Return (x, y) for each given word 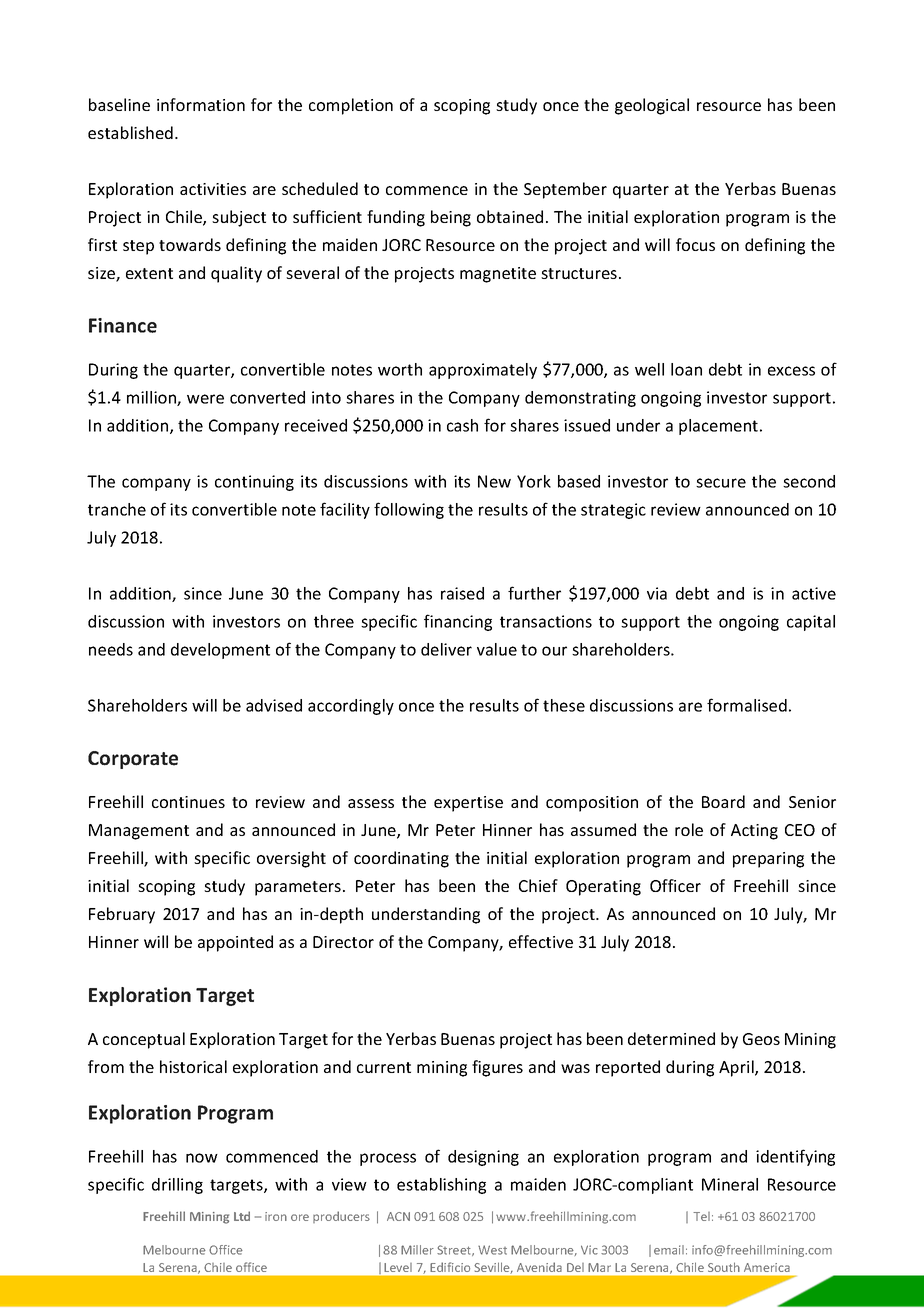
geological (652, 106)
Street (455, 1250)
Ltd (242, 1216)
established (130, 132)
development (220, 651)
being (451, 218)
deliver (446, 649)
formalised (747, 705)
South (723, 1267)
